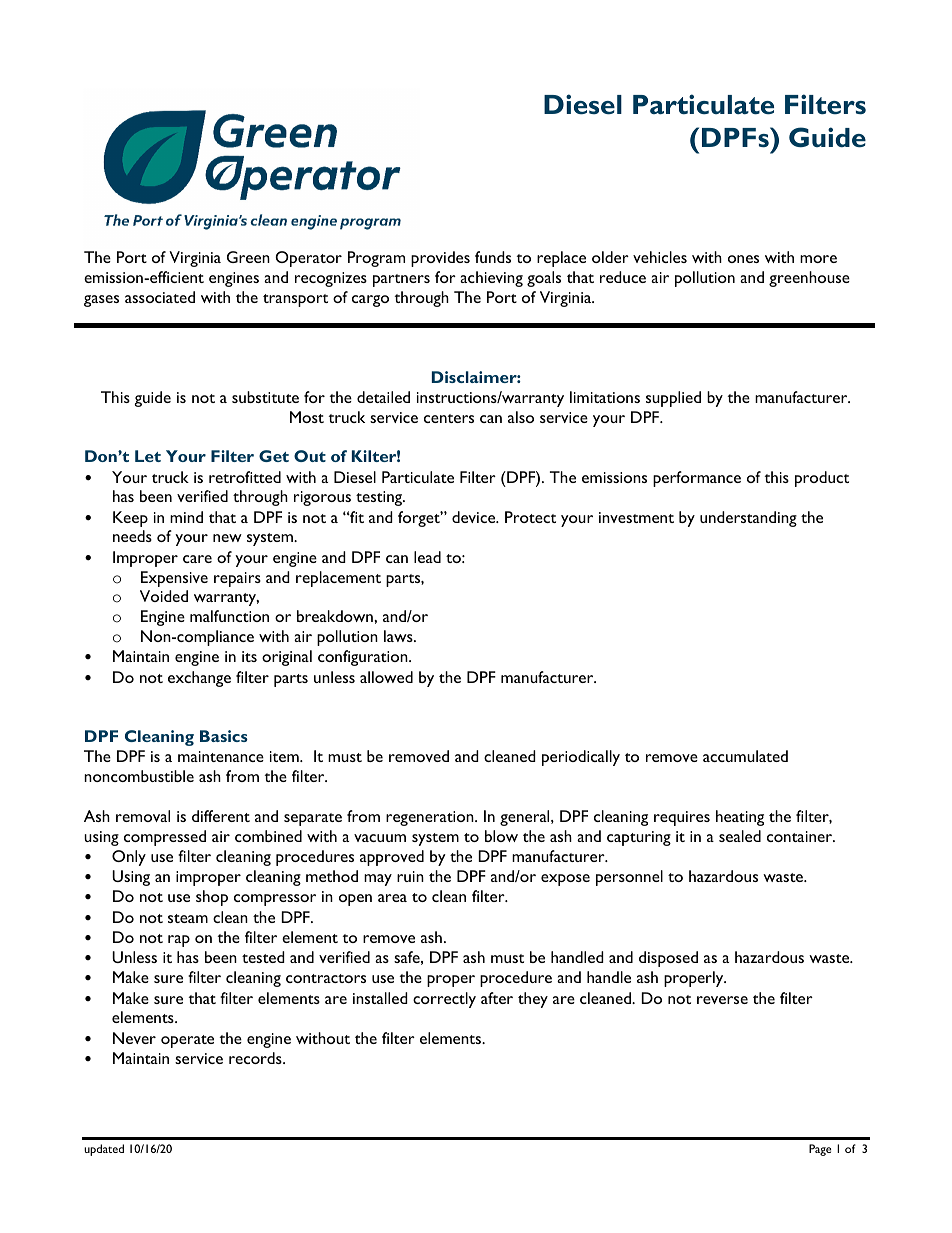 This screenshot has height=1233, width=952. I want to click on understanding, so click(748, 519).
